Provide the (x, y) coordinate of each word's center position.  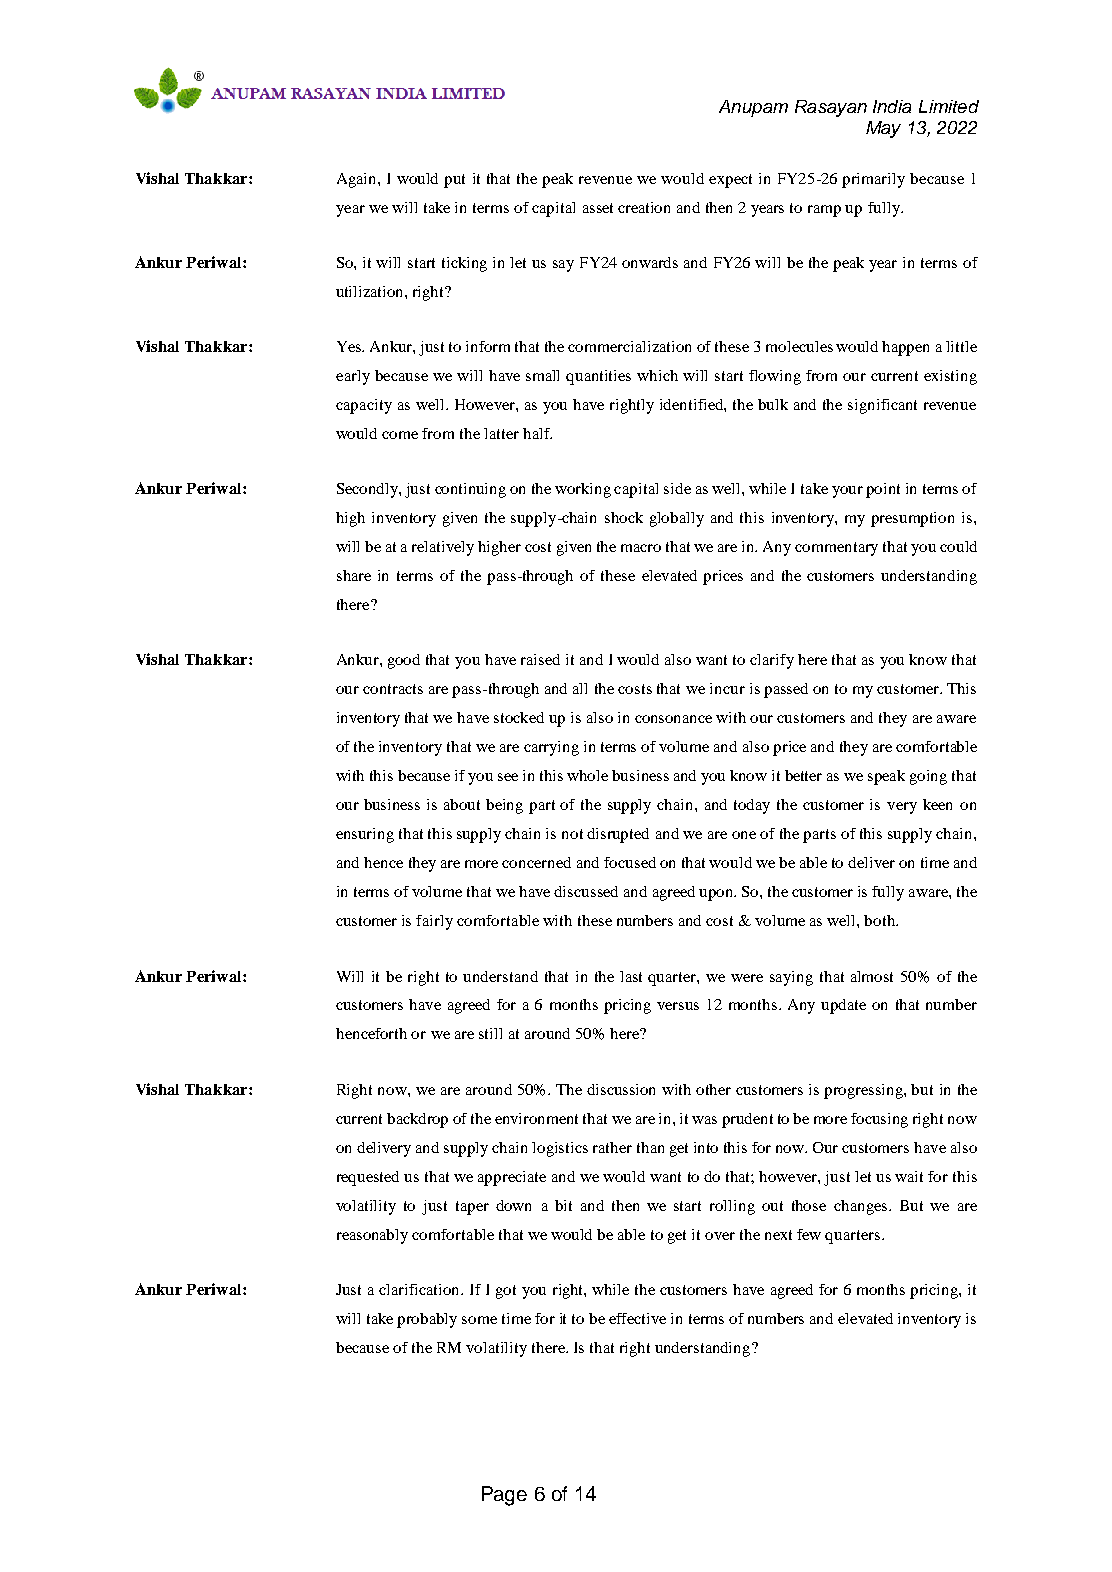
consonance (673, 719)
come (400, 435)
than (650, 1147)
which (657, 375)
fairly (434, 922)
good (404, 661)
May (883, 129)
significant (882, 406)
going (928, 777)
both (881, 920)
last (631, 976)
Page (504, 1496)
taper (472, 1208)
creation (644, 207)
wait (909, 1176)
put (454, 181)
